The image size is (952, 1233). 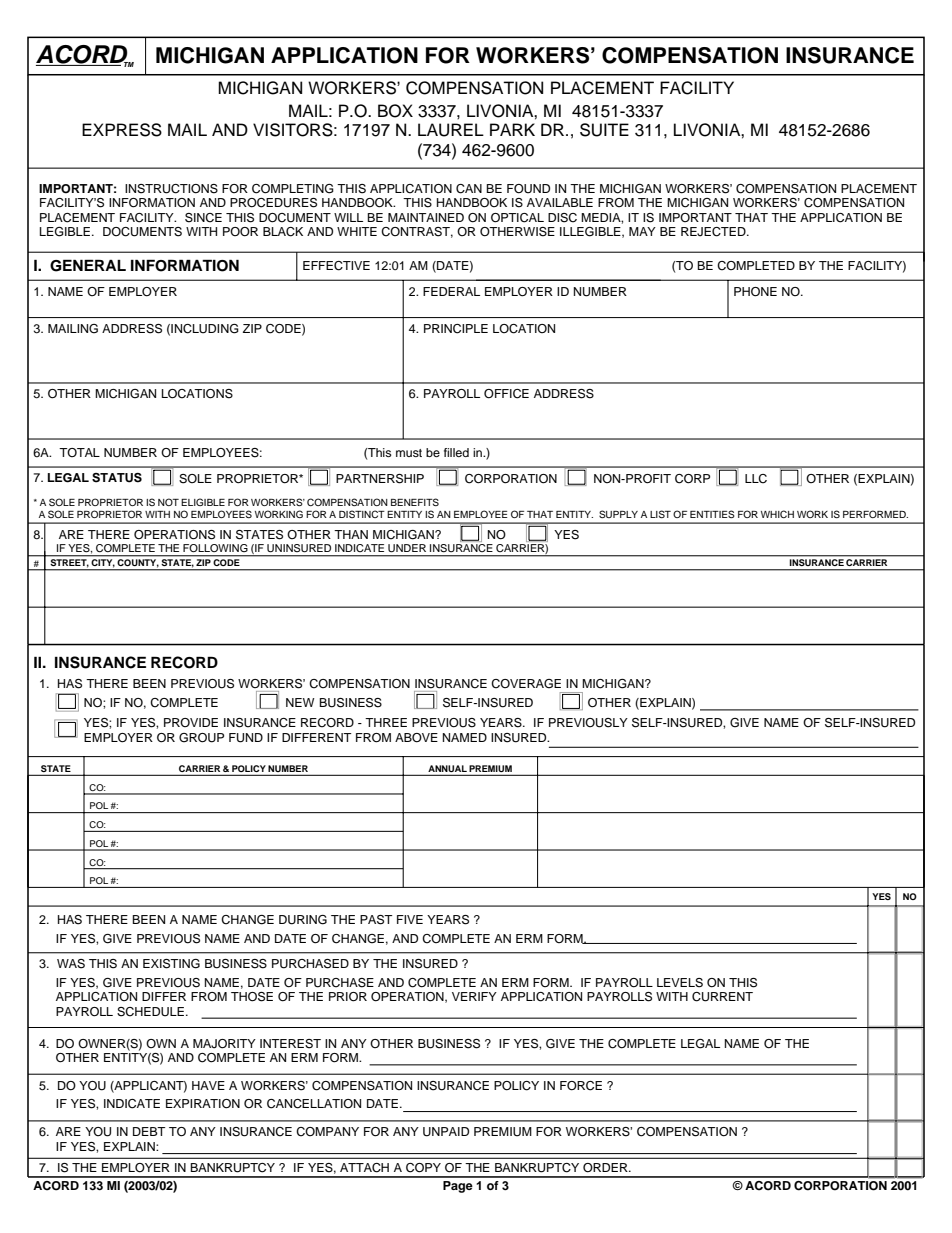 I want to click on BENEFITS, so click(x=415, y=502).
